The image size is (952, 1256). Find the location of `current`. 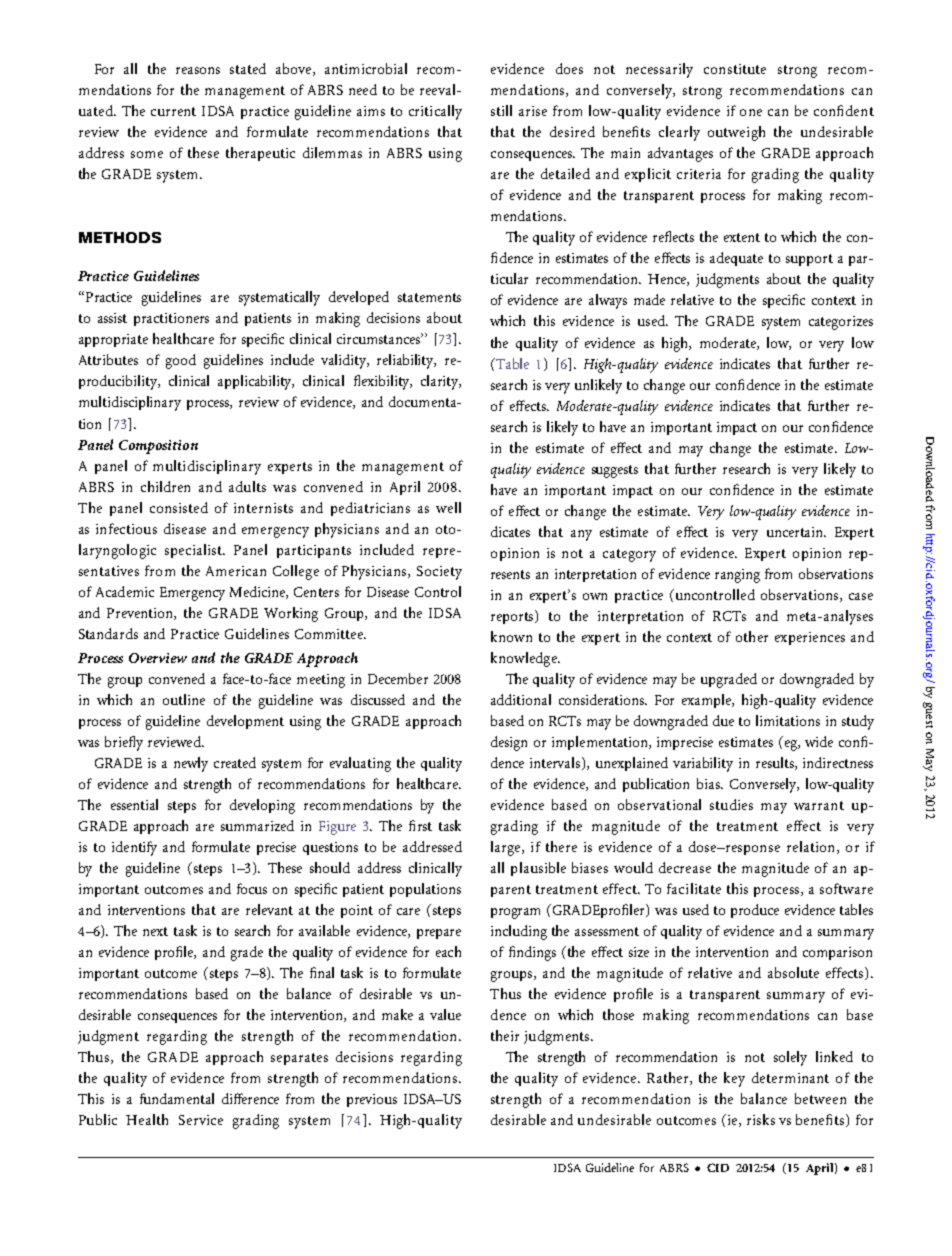

current is located at coordinates (173, 111).
